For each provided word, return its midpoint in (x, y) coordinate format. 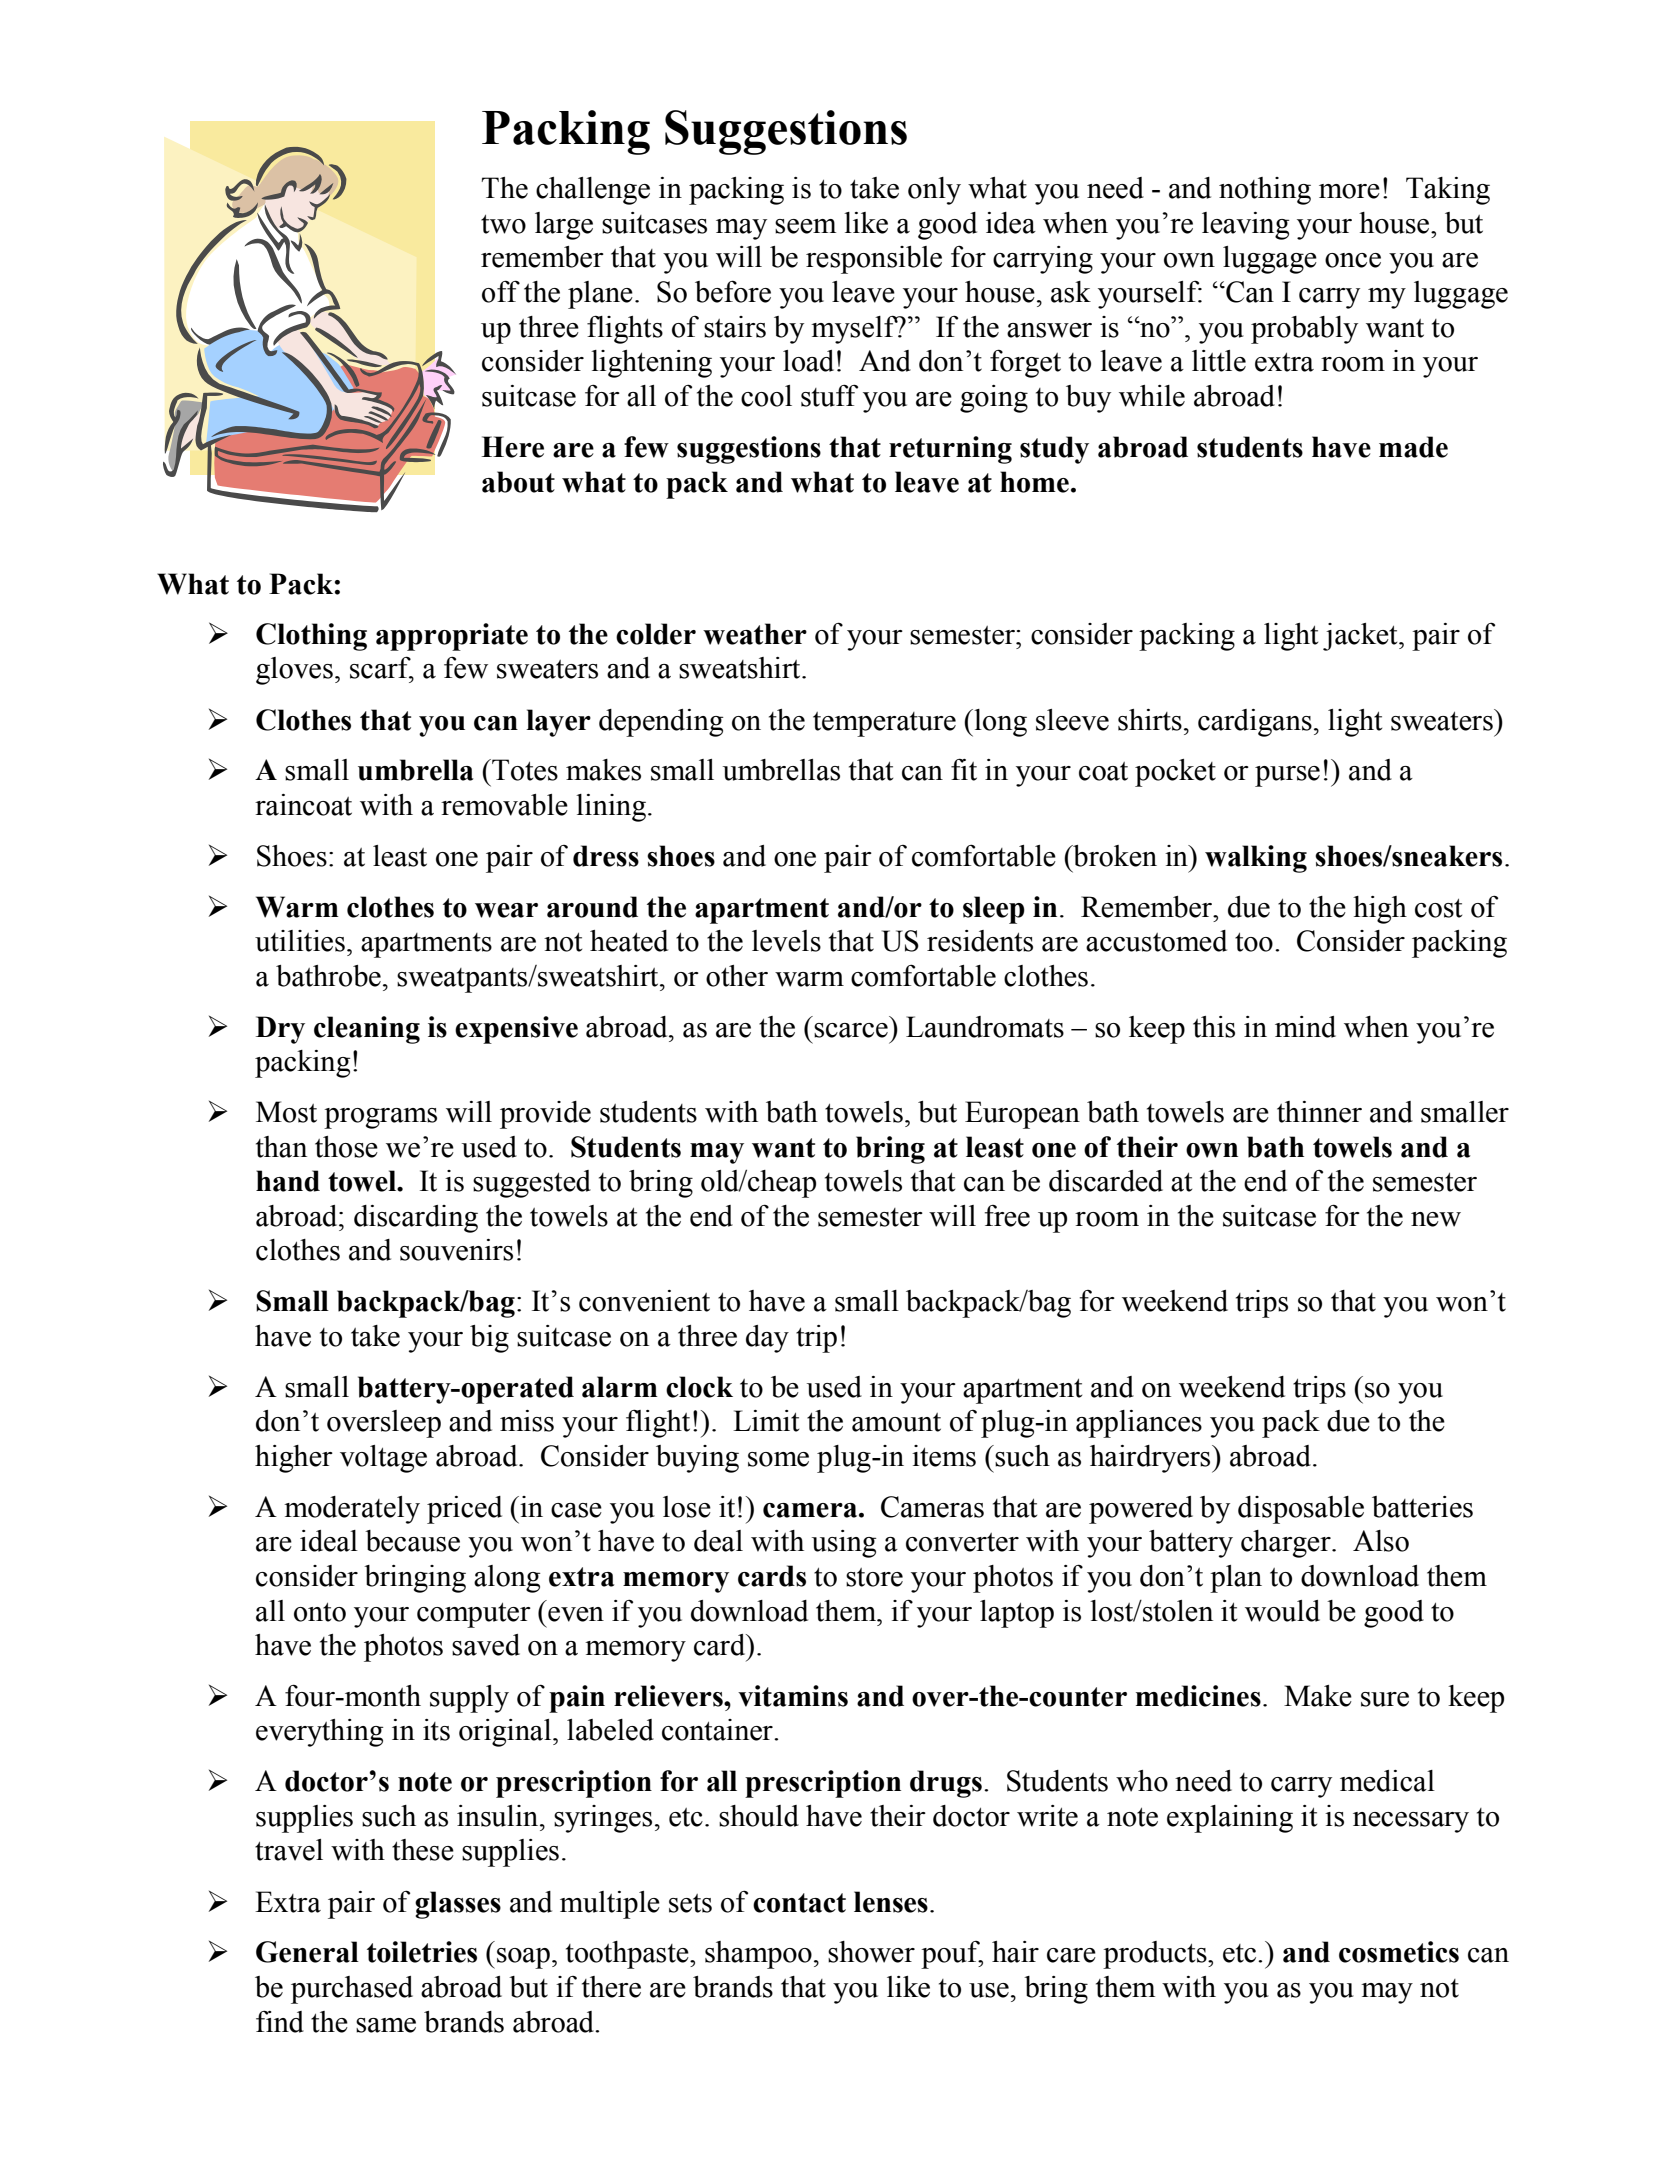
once (1353, 260)
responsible (874, 260)
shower (871, 1952)
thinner (1319, 1112)
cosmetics (1399, 1952)
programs (380, 1118)
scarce (851, 1030)
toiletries (422, 1952)
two (503, 224)
